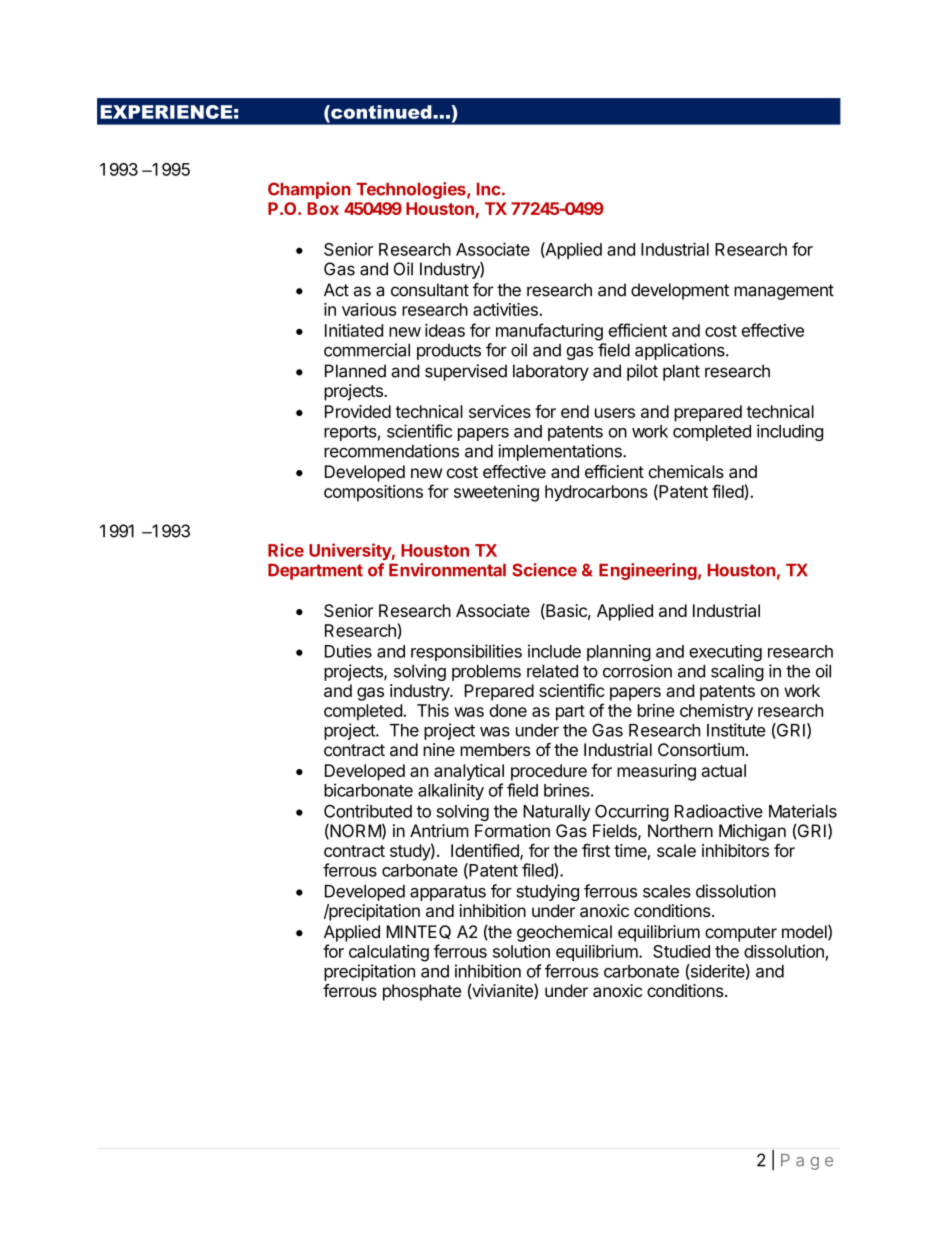  What do you see at coordinates (561, 452) in the page?
I see `implementations` at bounding box center [561, 452].
